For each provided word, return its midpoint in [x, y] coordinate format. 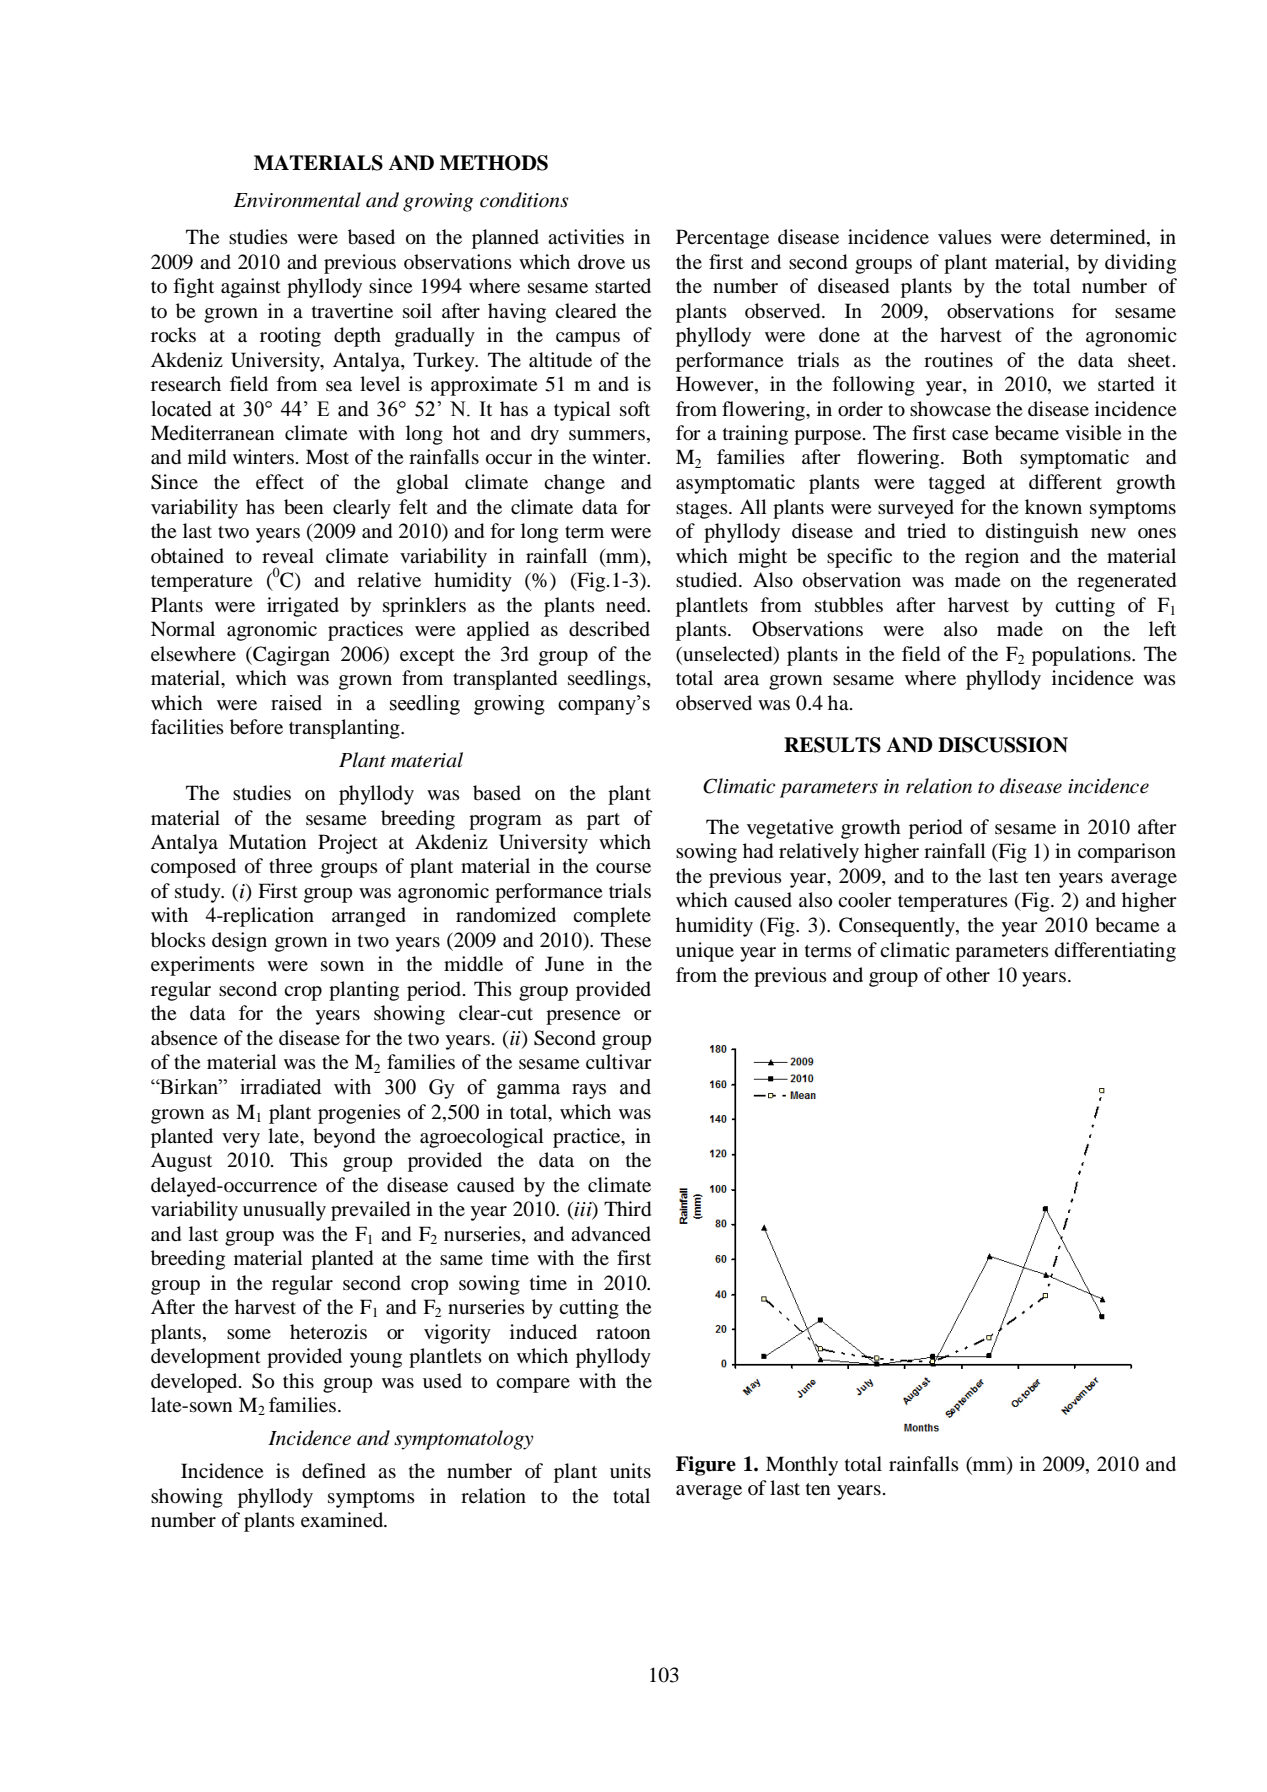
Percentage [722, 239]
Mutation [267, 842]
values [965, 236]
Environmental [297, 200]
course [623, 868]
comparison [1127, 853]
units [630, 1470]
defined [334, 1471]
